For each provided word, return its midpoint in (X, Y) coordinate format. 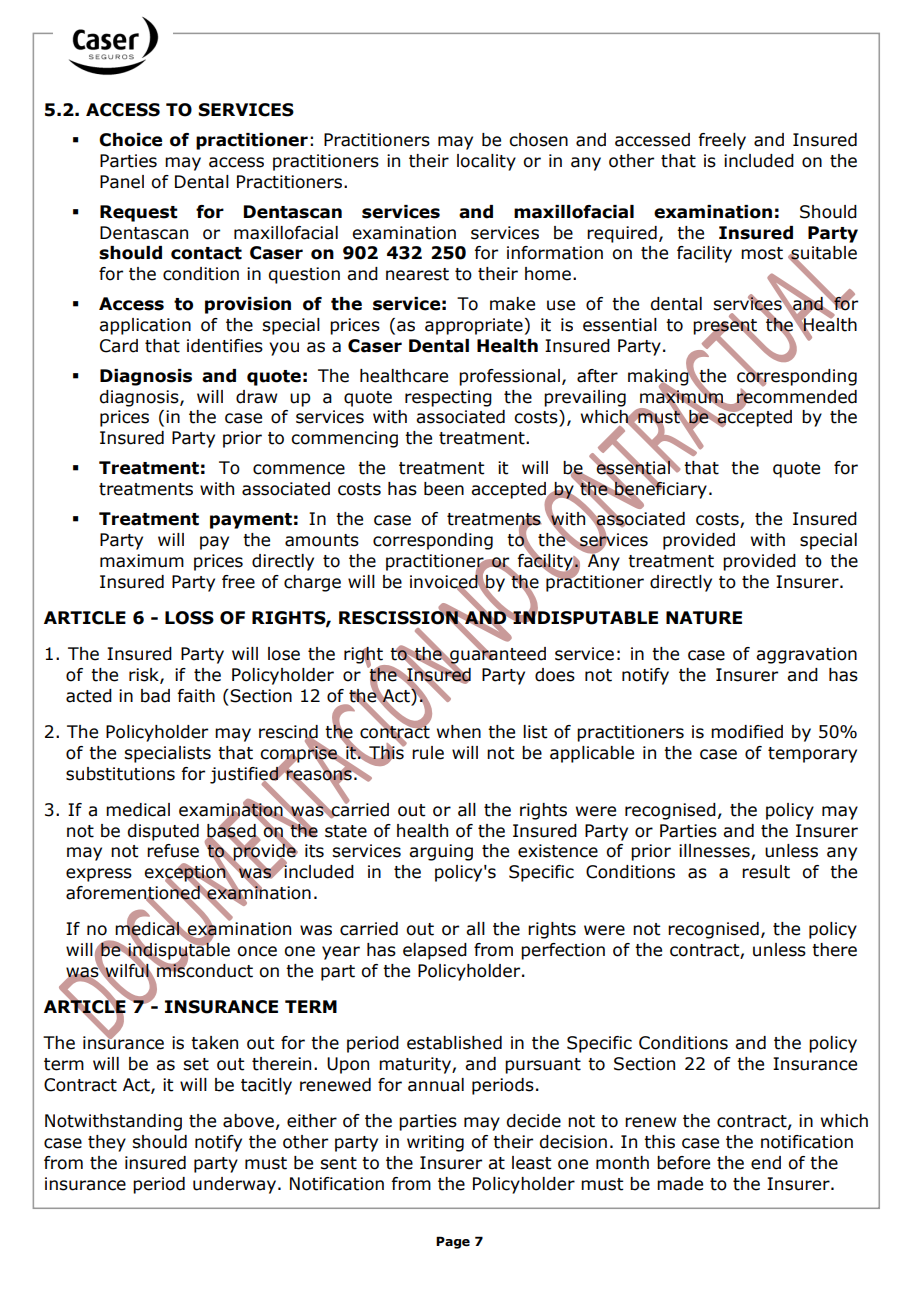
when (459, 732)
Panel (122, 182)
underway (234, 1185)
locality (486, 162)
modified (747, 732)
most (762, 253)
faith (196, 696)
